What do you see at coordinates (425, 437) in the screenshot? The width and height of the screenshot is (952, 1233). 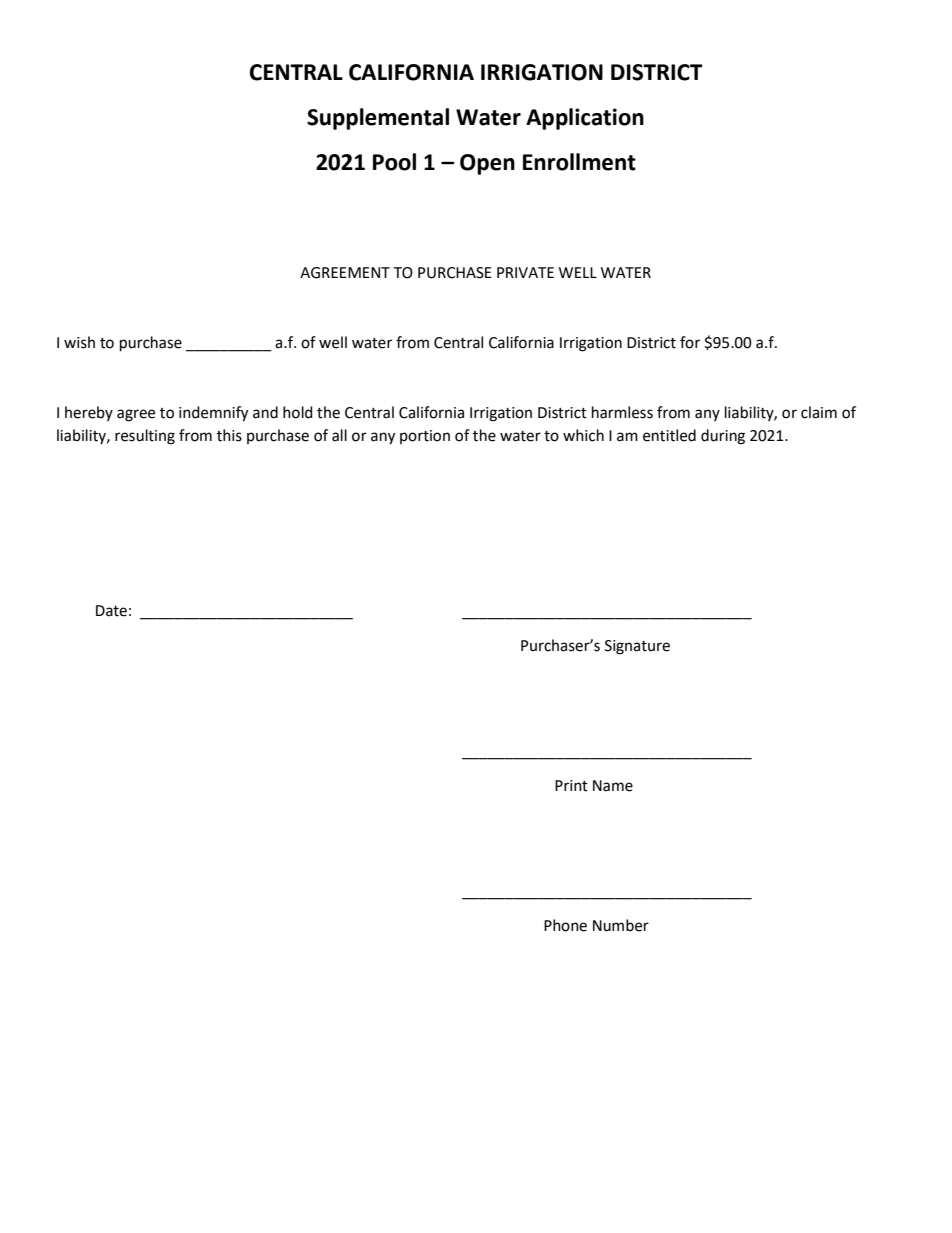 I see `portion` at bounding box center [425, 437].
